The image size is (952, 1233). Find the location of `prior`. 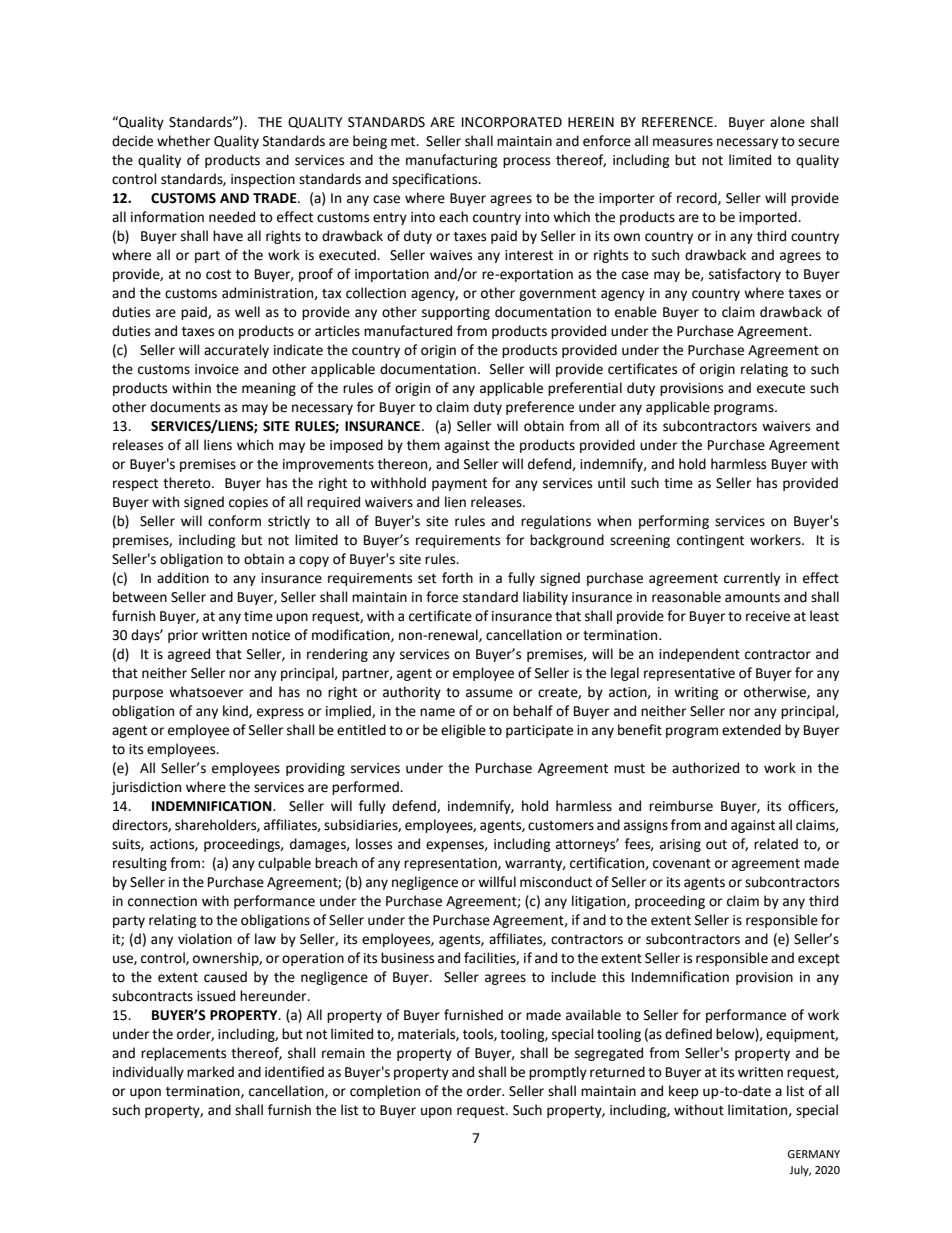

prior is located at coordinates (183, 636).
